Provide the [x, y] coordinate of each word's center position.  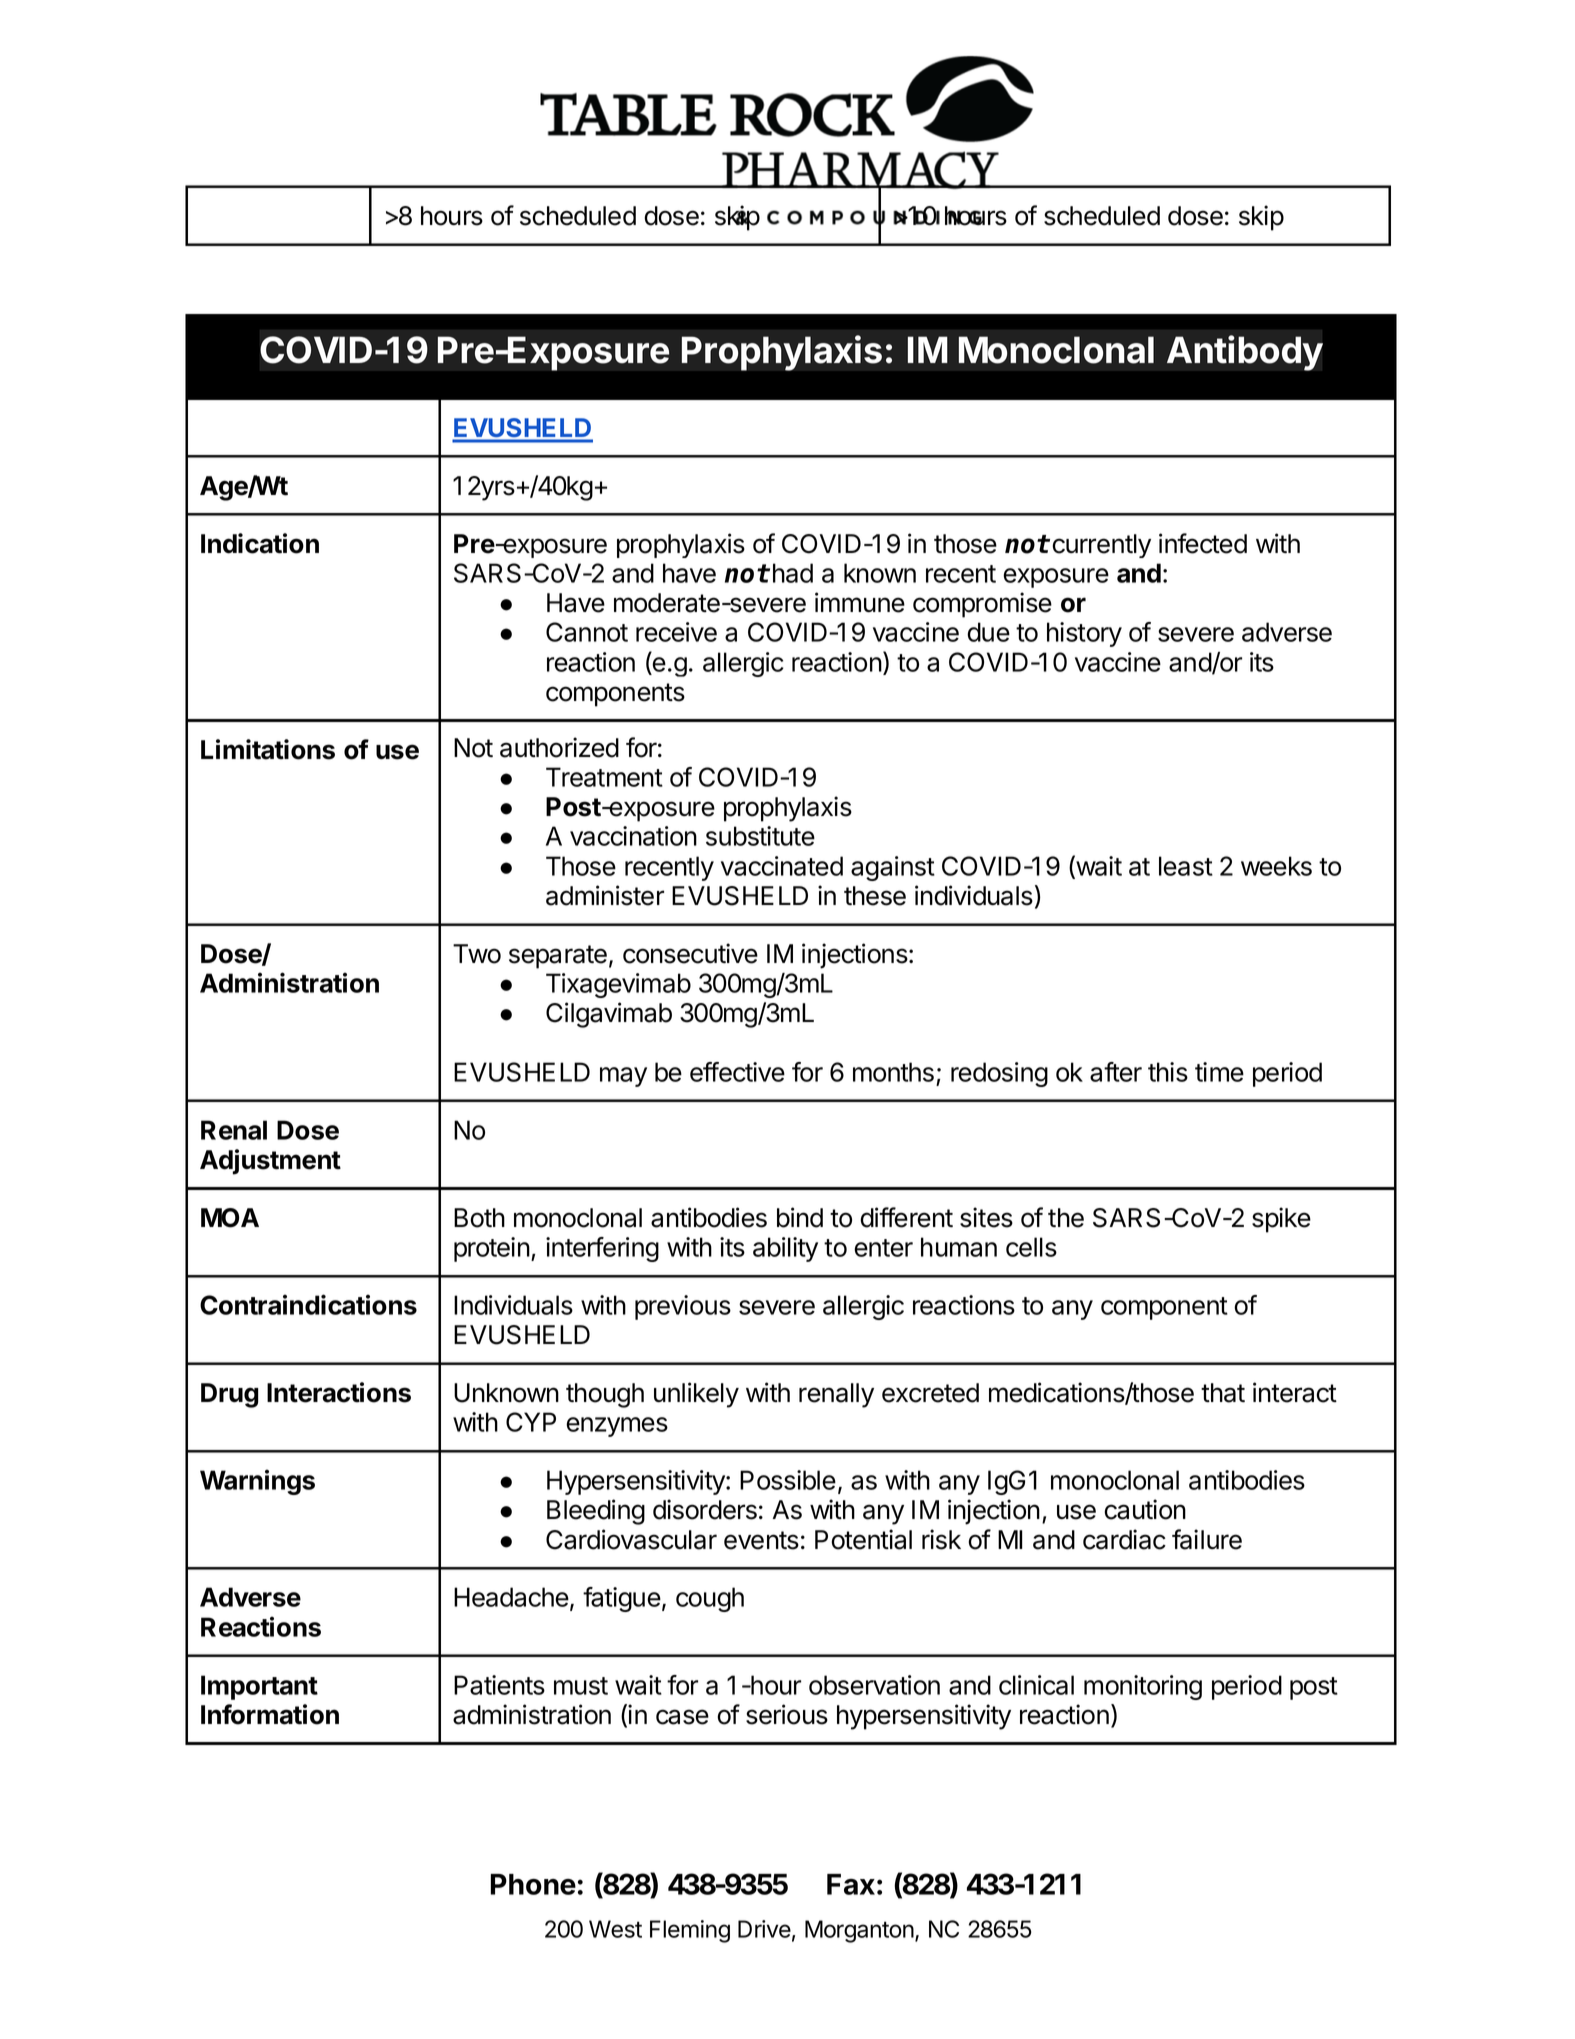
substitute [760, 836]
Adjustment [270, 1162]
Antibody [1245, 353]
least [1186, 866]
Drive [764, 1929]
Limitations [268, 749]
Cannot [587, 632]
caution [1145, 1509]
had [793, 573]
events [761, 1540]
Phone [533, 1884]
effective [737, 1072]
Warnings [257, 1482]
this [1168, 1072]
